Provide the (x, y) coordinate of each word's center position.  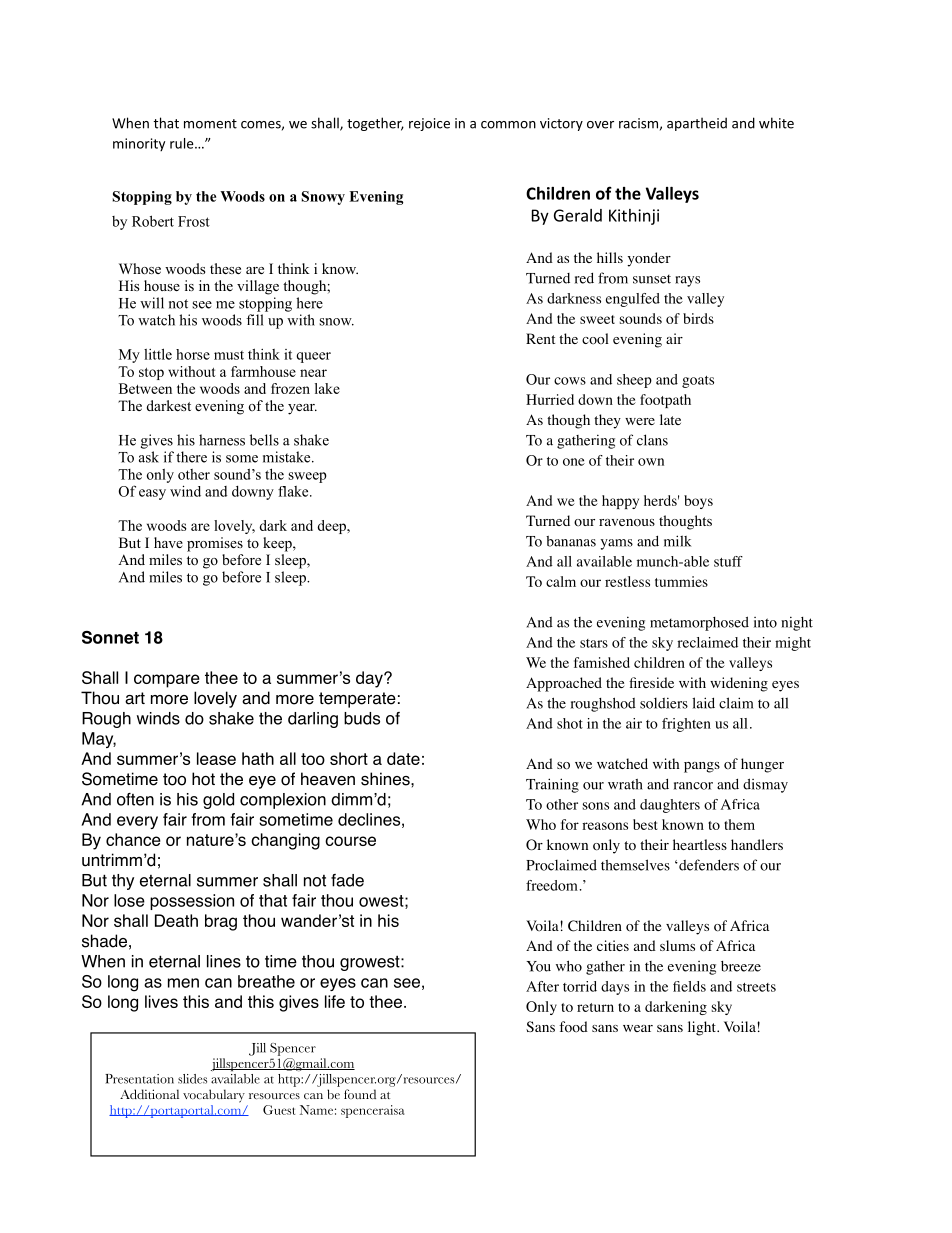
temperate (357, 700)
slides (192, 1079)
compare (167, 681)
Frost (194, 221)
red (584, 278)
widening (739, 684)
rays (687, 281)
